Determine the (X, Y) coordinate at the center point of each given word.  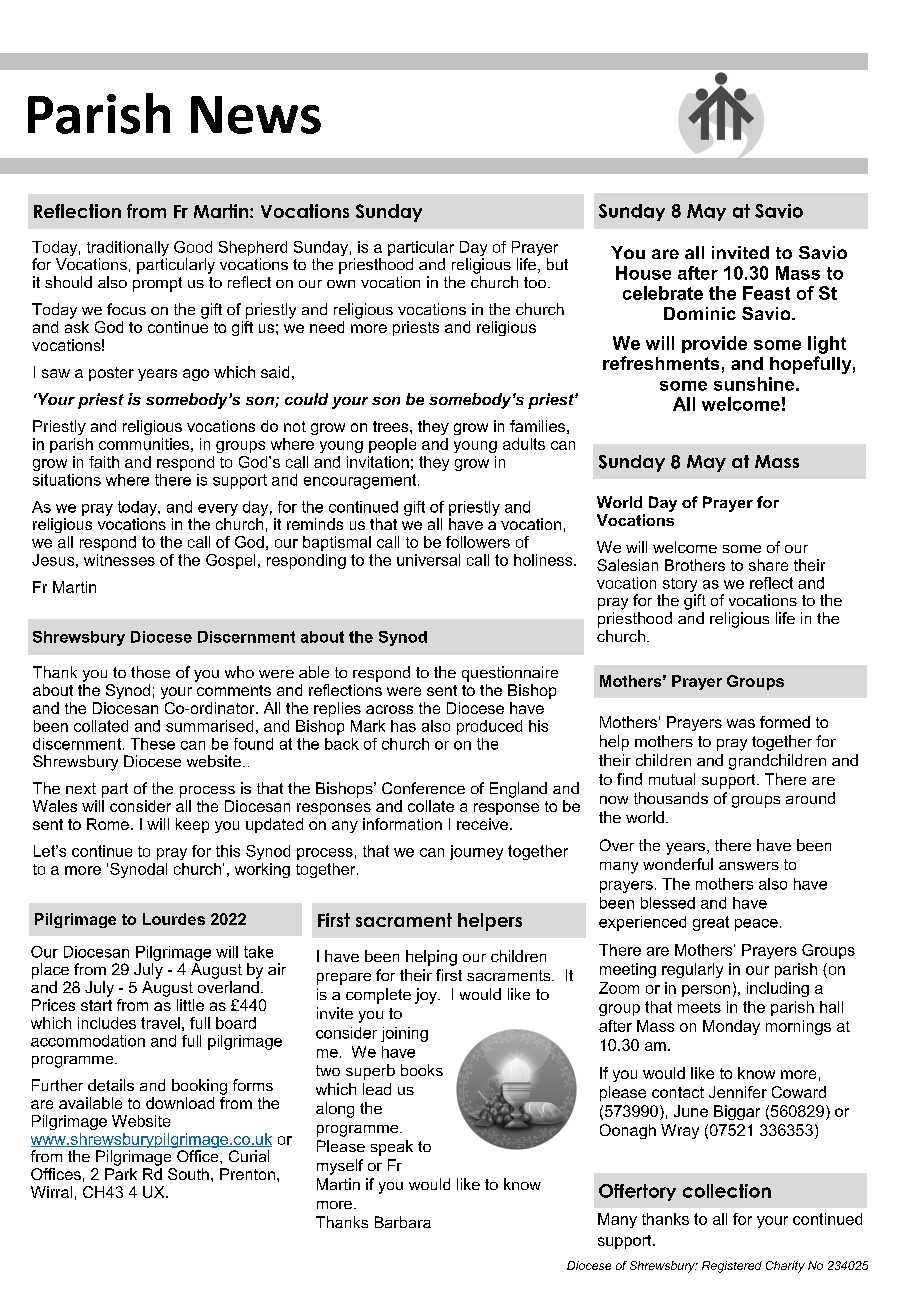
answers (749, 866)
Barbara (403, 1222)
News (256, 115)
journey (476, 852)
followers (478, 542)
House (643, 273)
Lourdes (174, 919)
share (768, 565)
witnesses (119, 560)
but (557, 264)
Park (121, 1174)
